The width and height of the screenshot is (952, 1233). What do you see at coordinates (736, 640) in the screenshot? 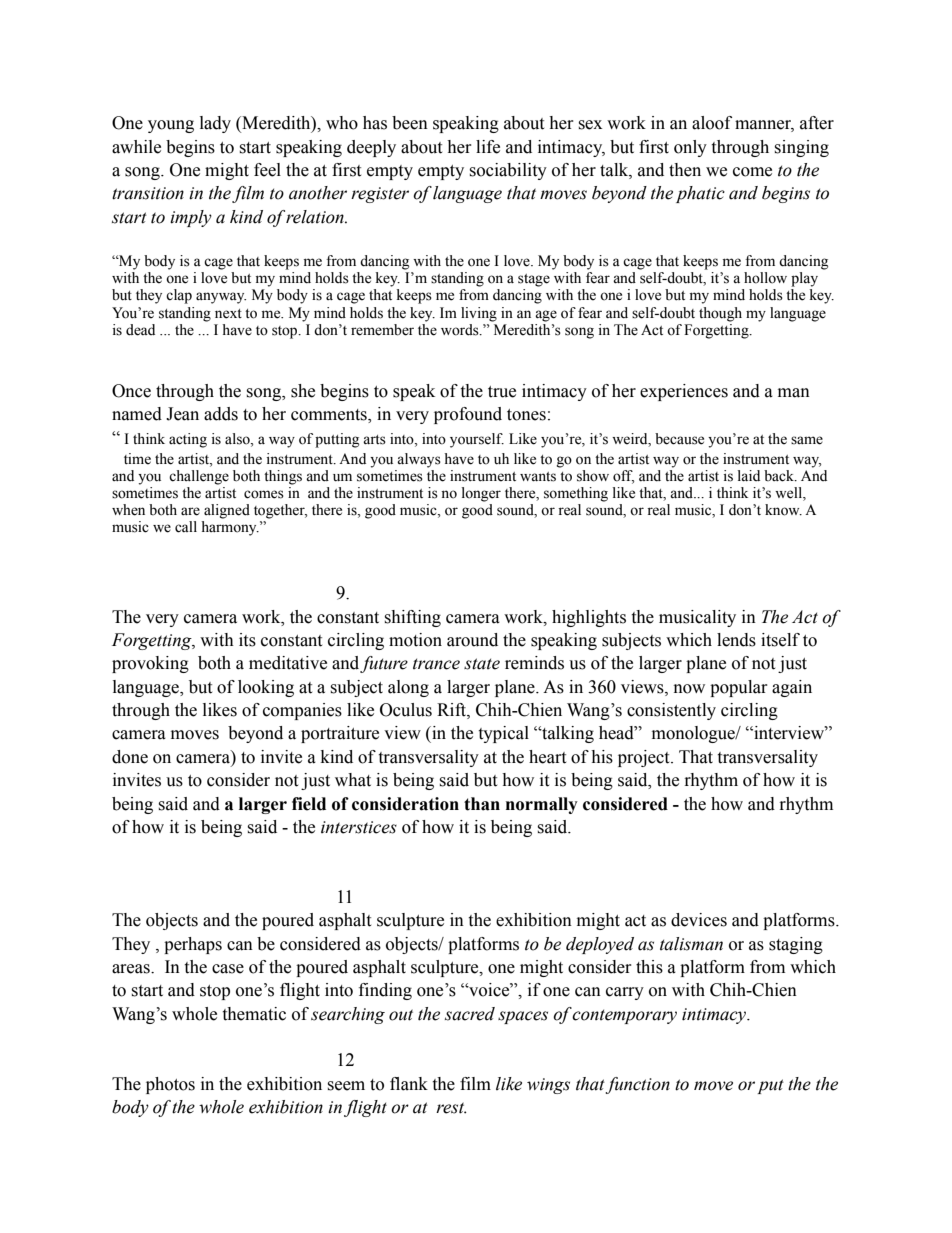
I see `lends` at bounding box center [736, 640].
